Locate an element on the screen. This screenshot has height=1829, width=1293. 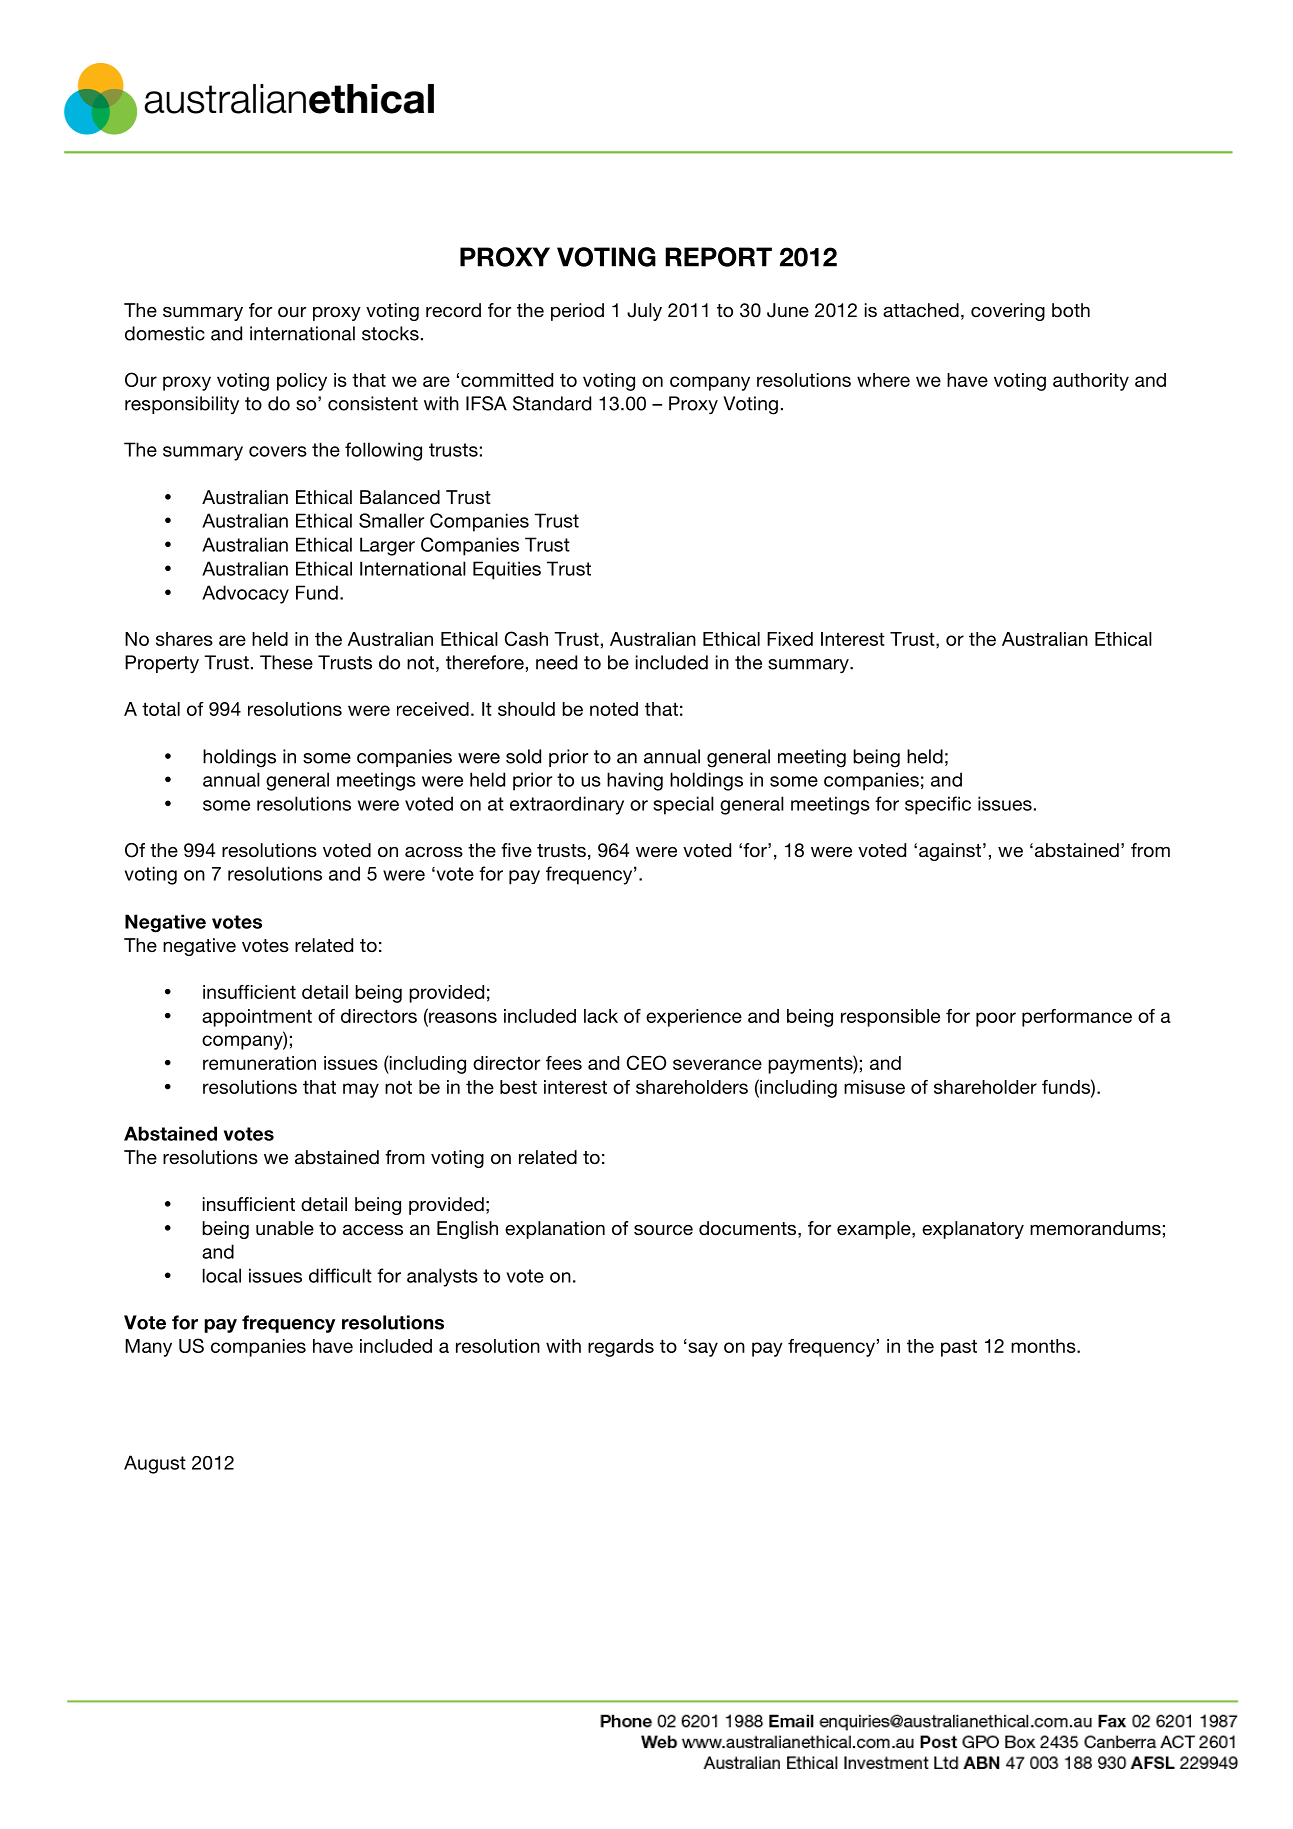
remuneration is located at coordinates (259, 1063).
